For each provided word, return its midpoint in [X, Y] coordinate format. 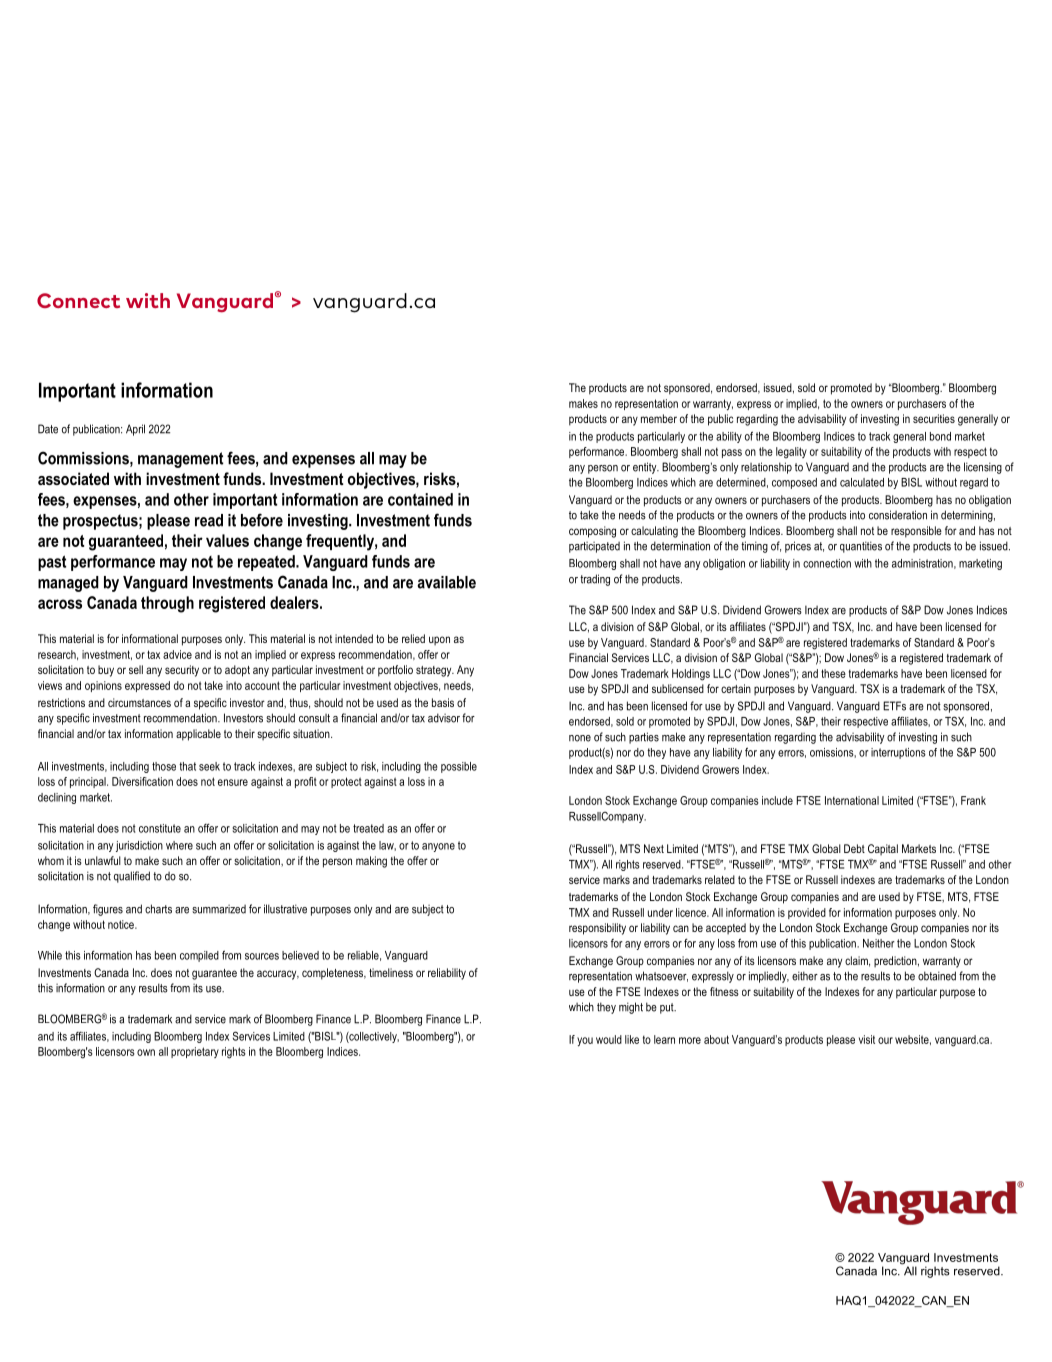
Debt [854, 848]
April [135, 430]
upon [439, 641]
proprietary [195, 1052]
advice [177, 654]
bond [940, 436]
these [833, 673]
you [585, 1042]
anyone [438, 847]
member [659, 418]
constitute [160, 828]
